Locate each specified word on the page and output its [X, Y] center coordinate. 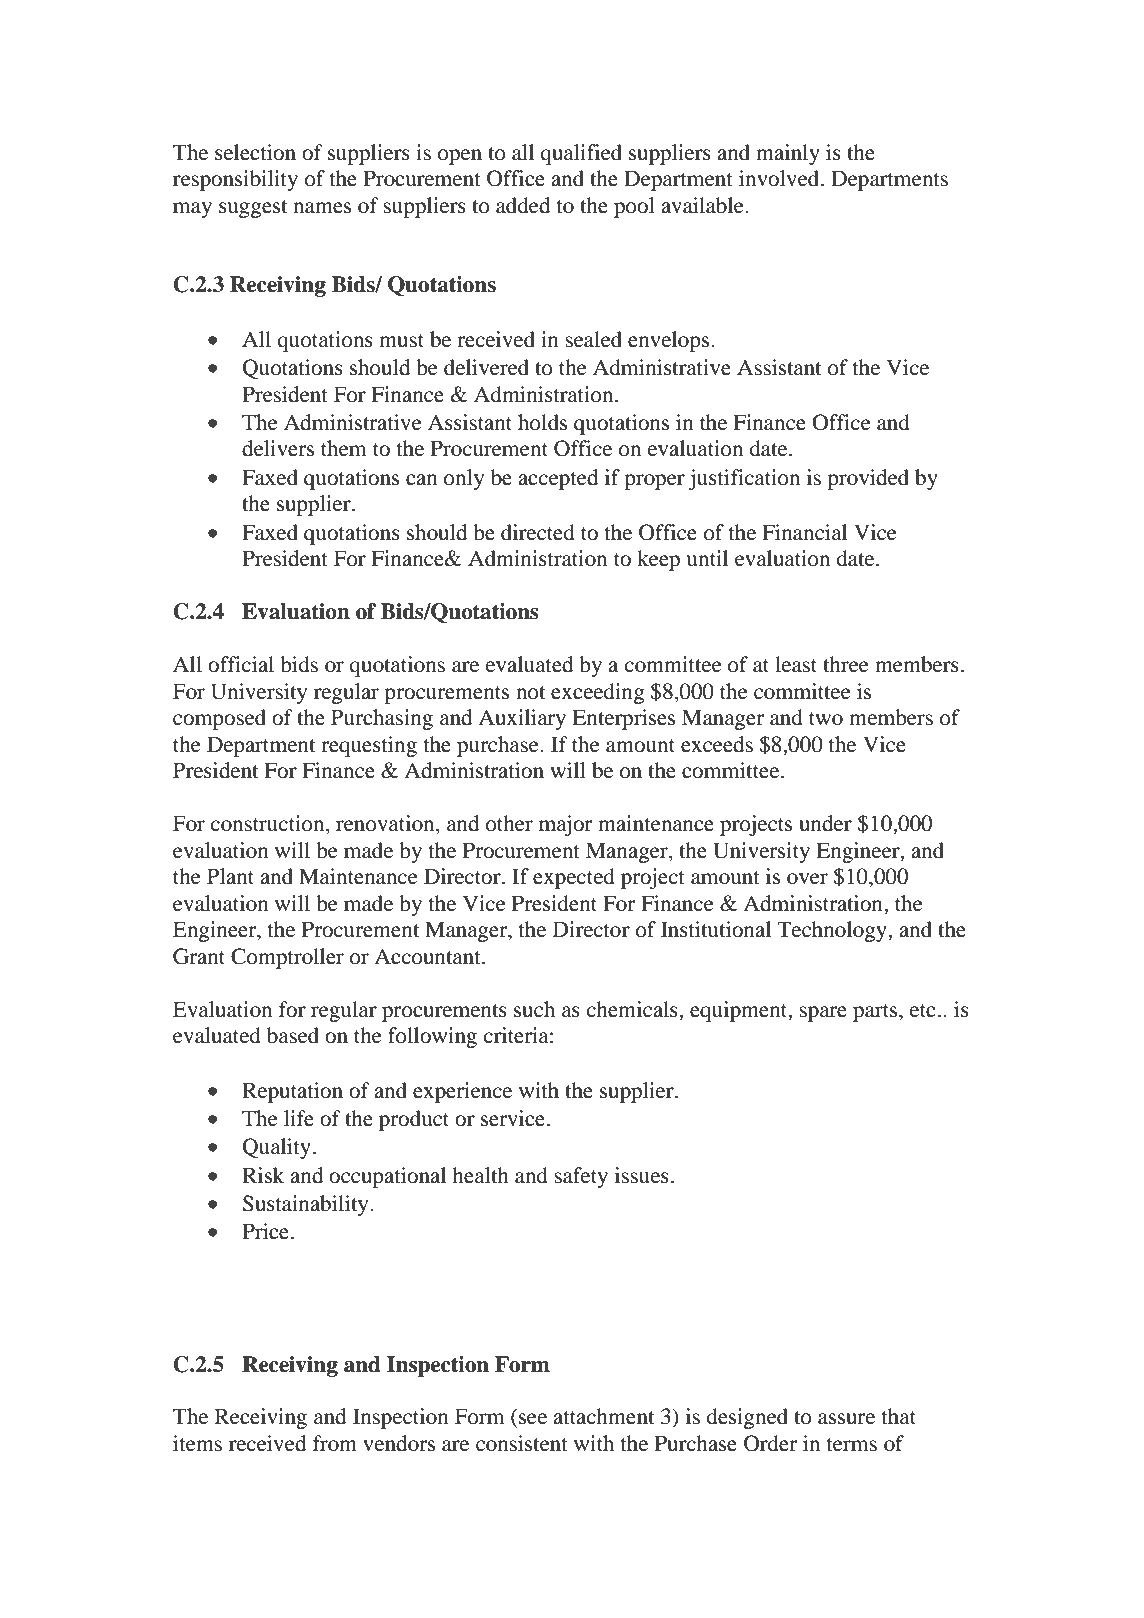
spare [823, 1014]
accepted [558, 479]
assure [846, 1419]
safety [581, 1177]
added [523, 205]
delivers [278, 448]
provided [868, 479]
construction [269, 824]
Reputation [292, 1092]
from [335, 1443]
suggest [253, 209]
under [825, 823]
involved [780, 178]
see [533, 1419]
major [565, 825]
